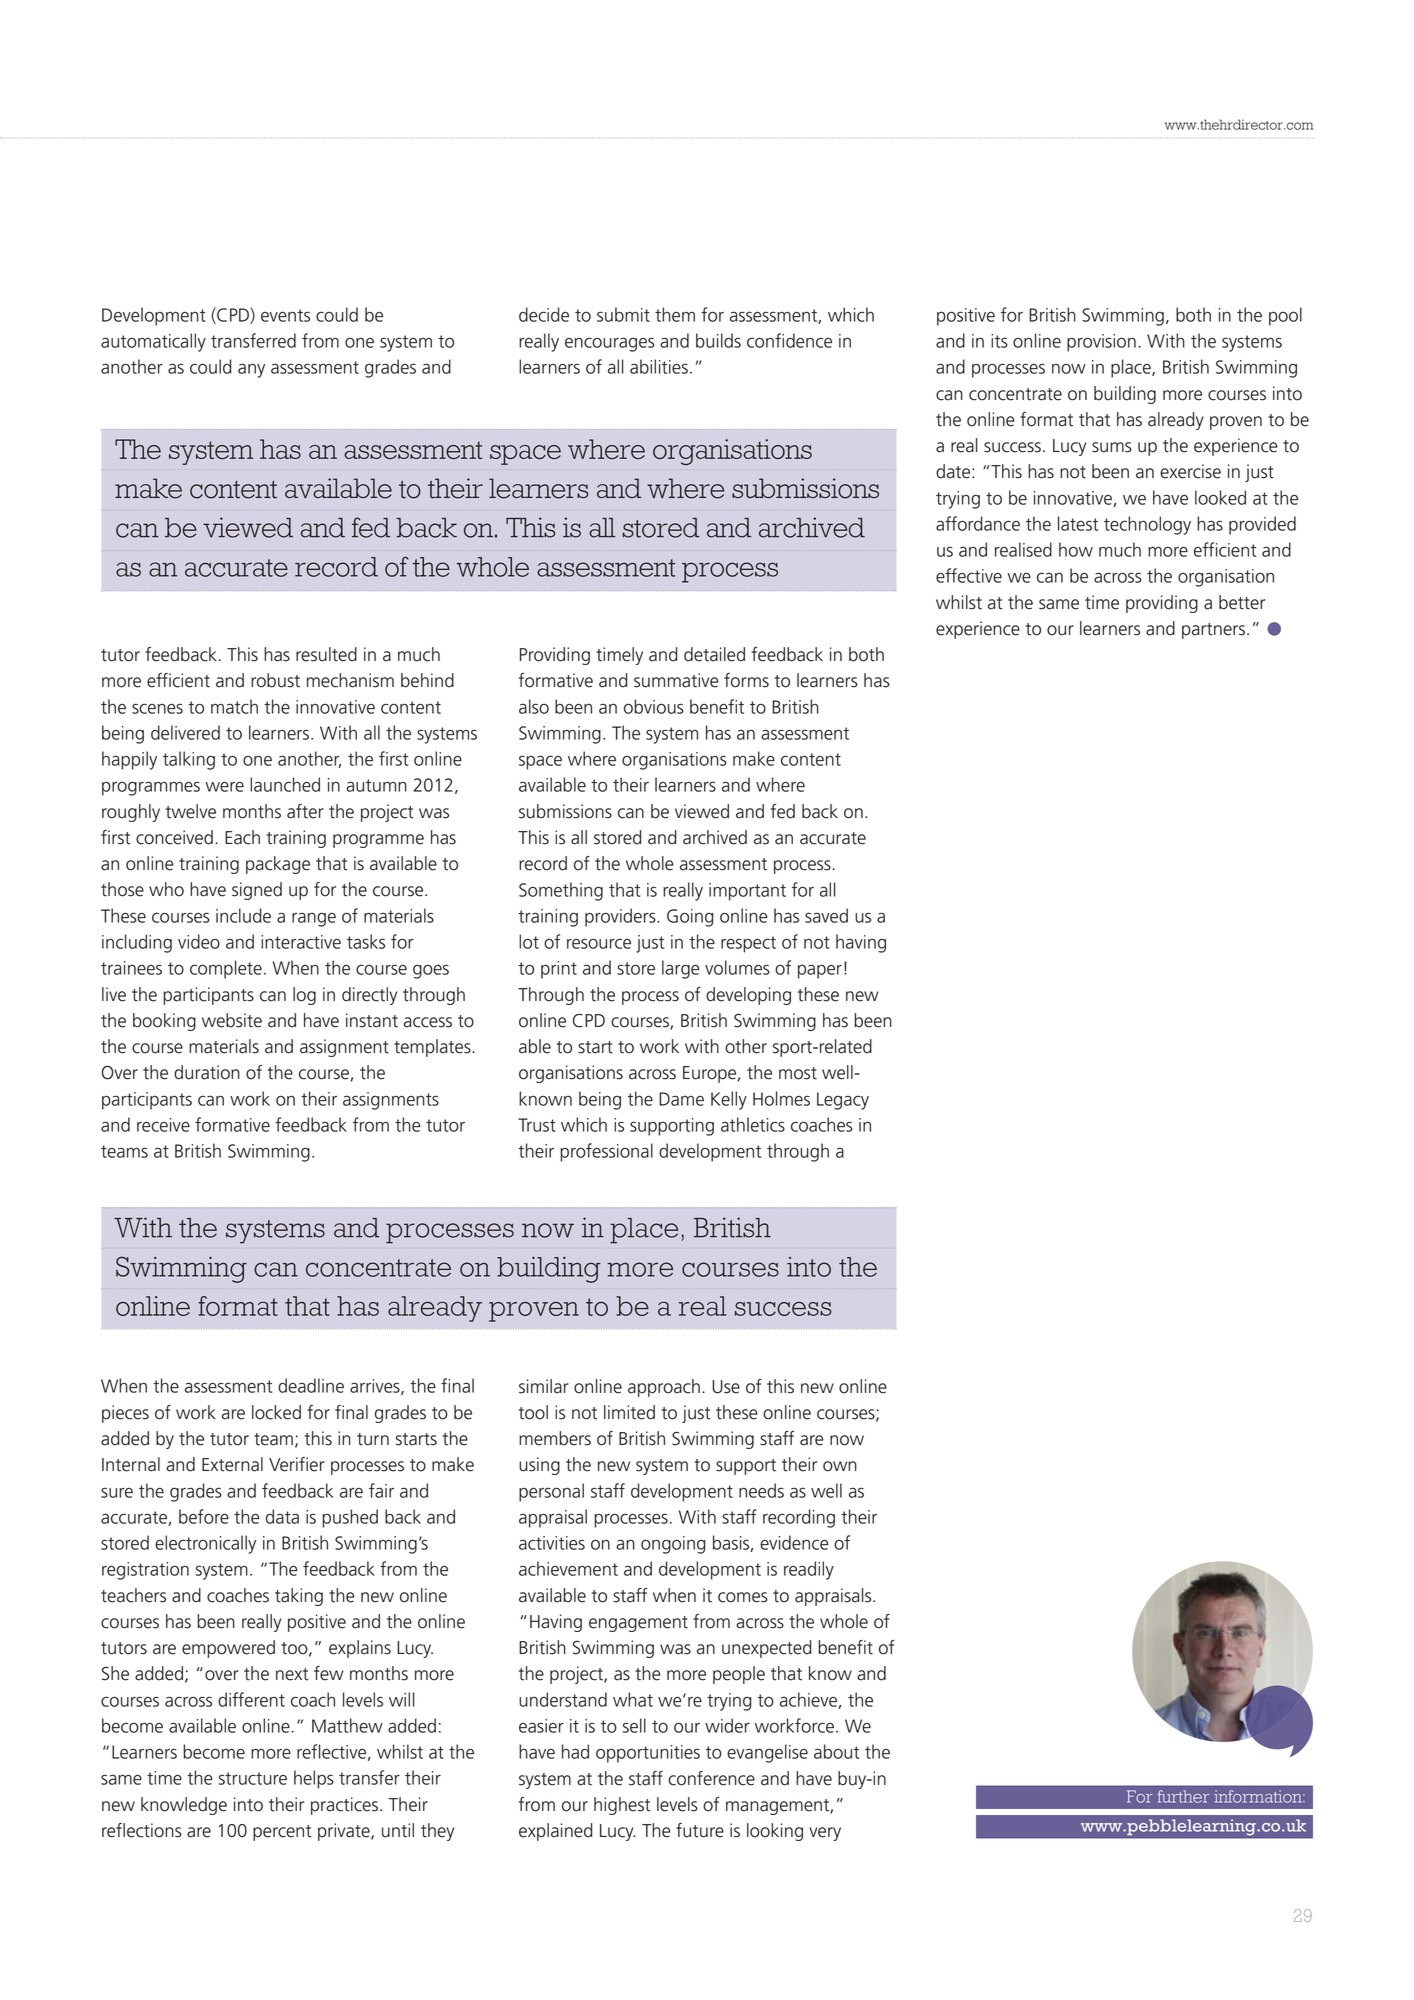  What do you see at coordinates (718, 340) in the document?
I see `builds` at bounding box center [718, 340].
